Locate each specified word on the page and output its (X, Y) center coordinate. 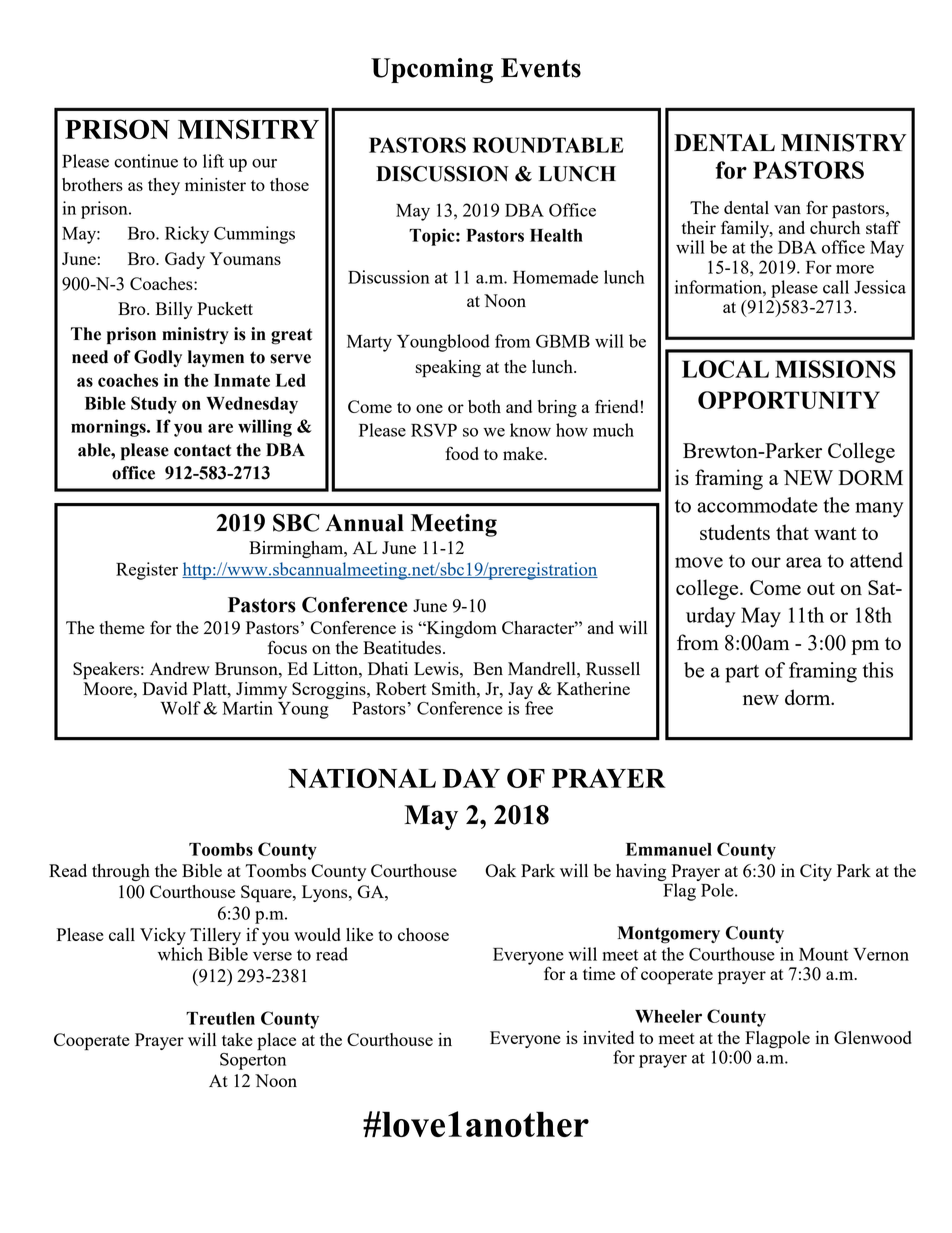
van (787, 209)
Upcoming (432, 70)
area (804, 562)
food (462, 453)
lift (213, 161)
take (237, 1039)
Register (147, 571)
